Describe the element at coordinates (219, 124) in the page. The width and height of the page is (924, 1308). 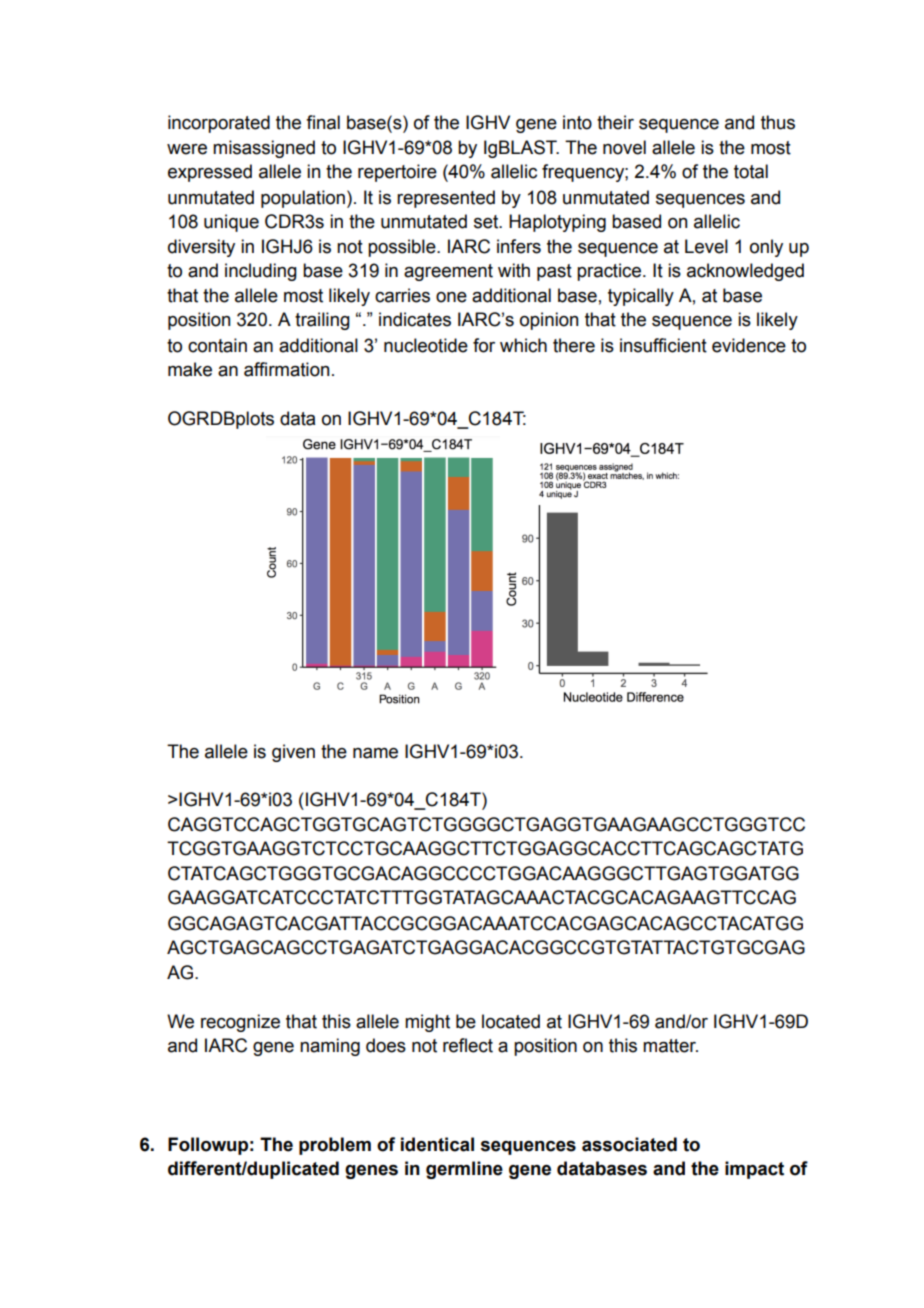
I see `incorporated` at that location.
